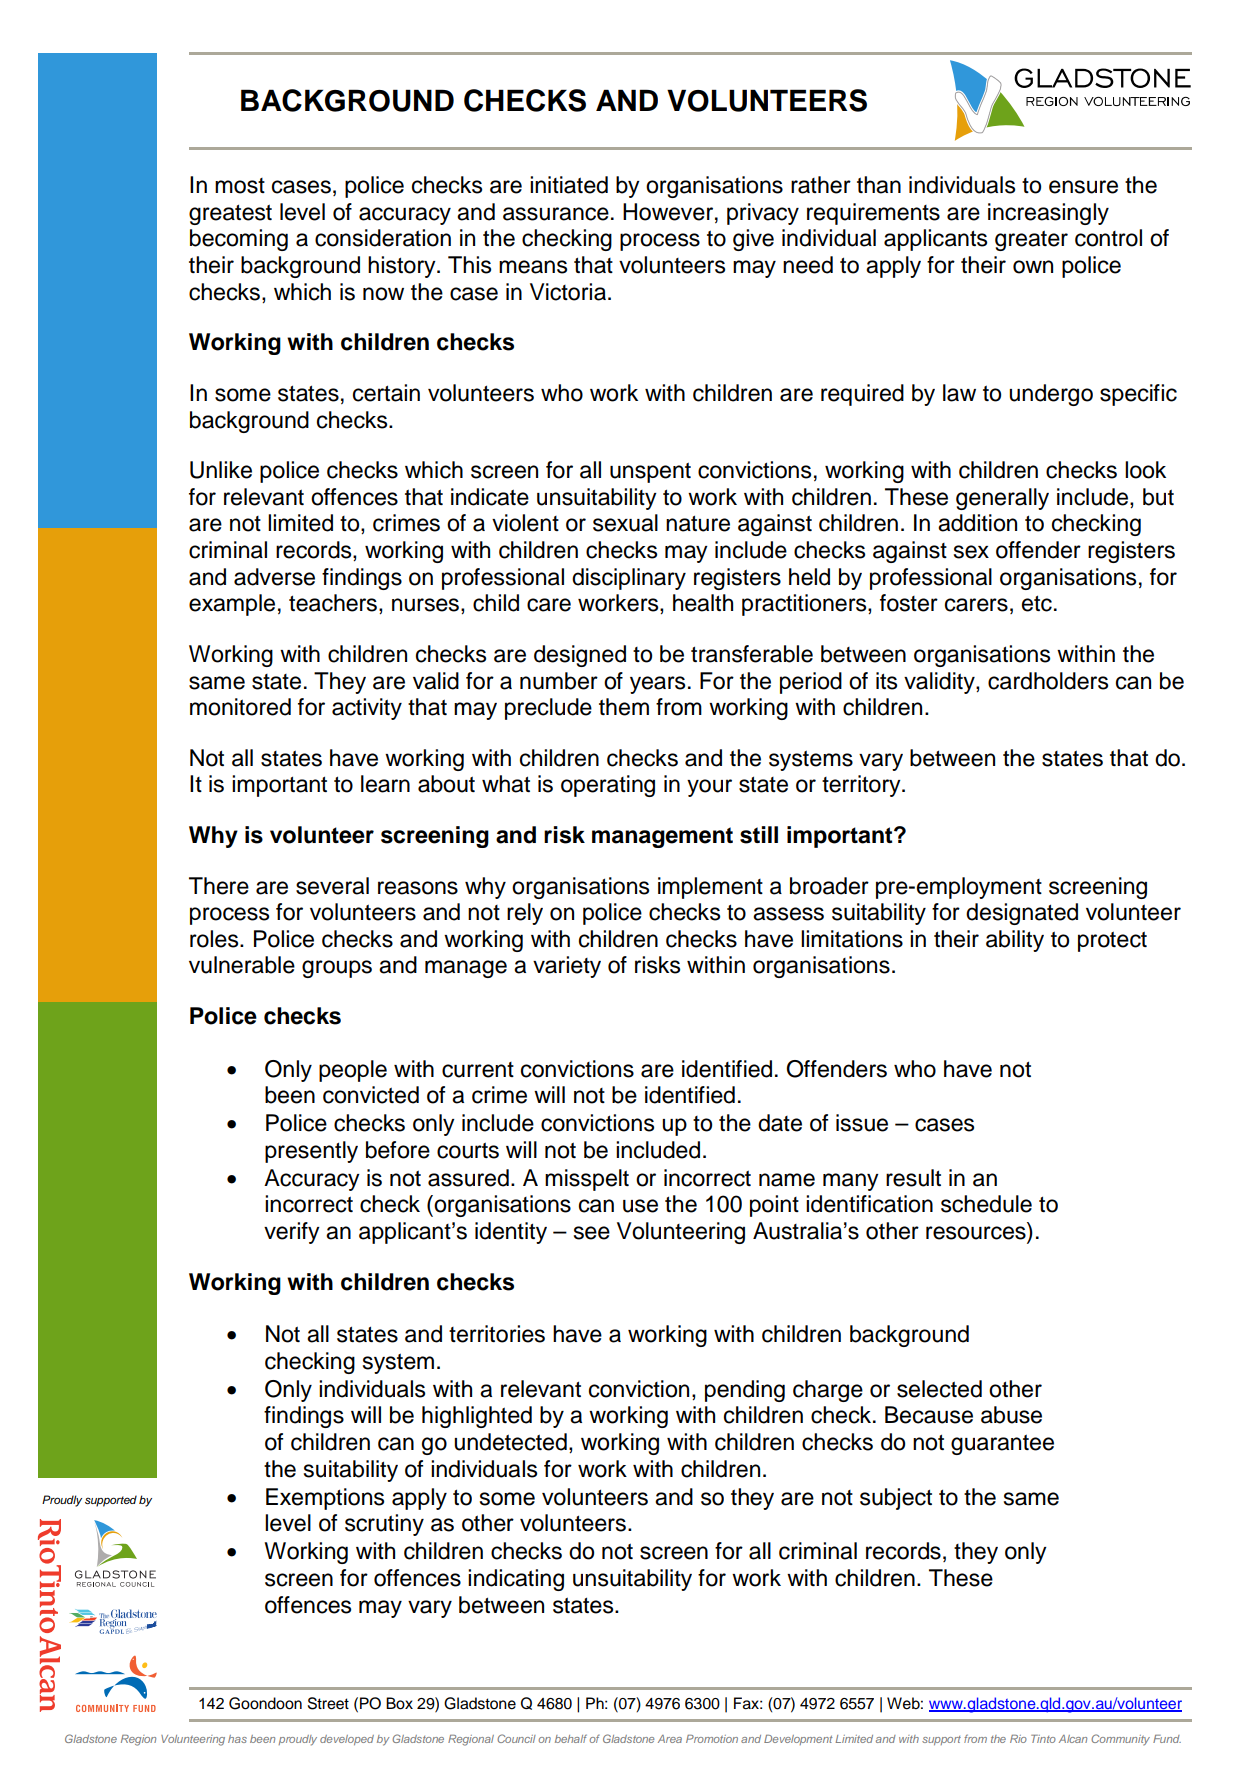 The image size is (1250, 1769). What do you see at coordinates (1048, 214) in the screenshot?
I see `increasingly` at bounding box center [1048, 214].
